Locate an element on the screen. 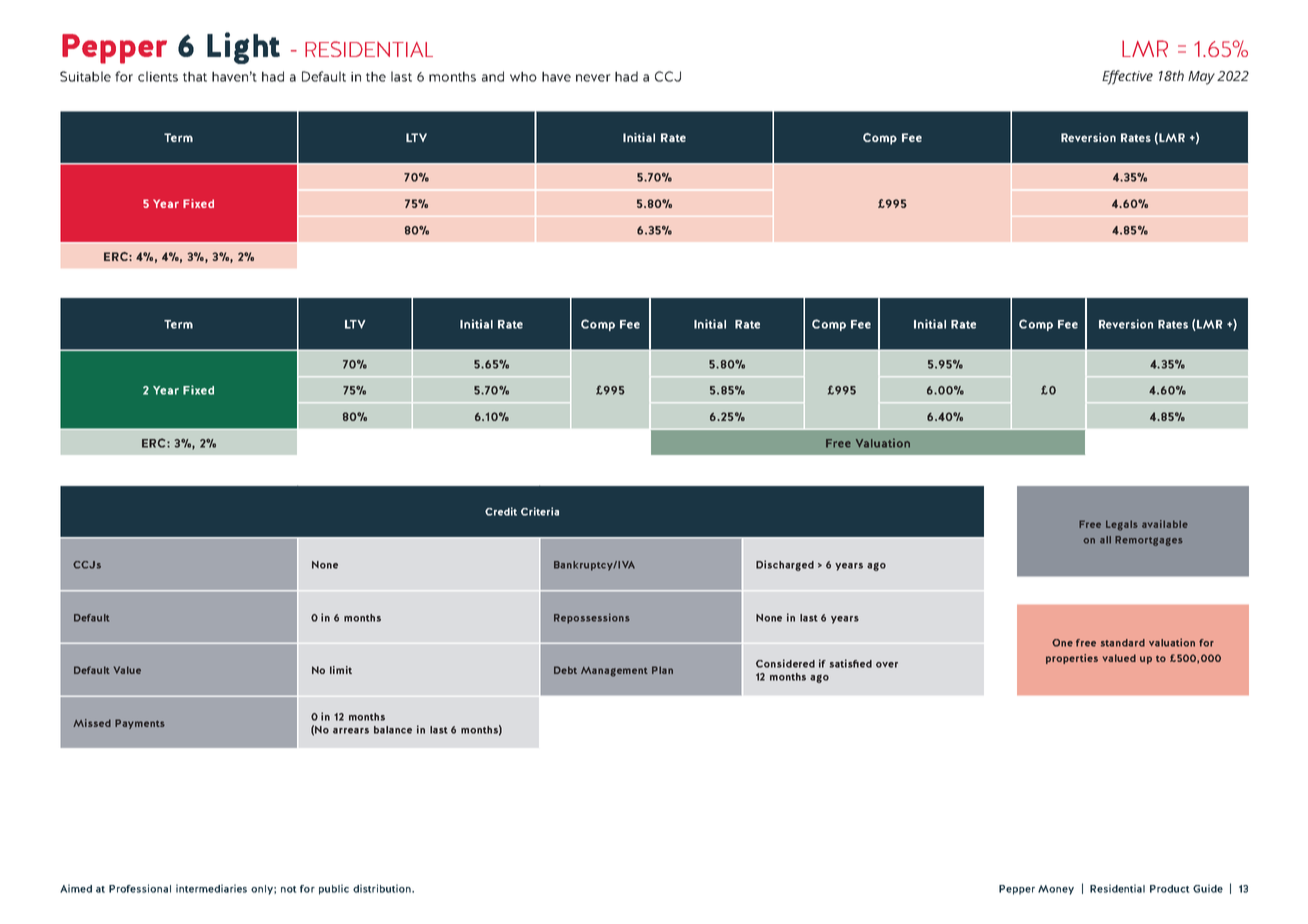 The width and height of the screenshot is (1308, 924). Professional is located at coordinates (140, 888).
